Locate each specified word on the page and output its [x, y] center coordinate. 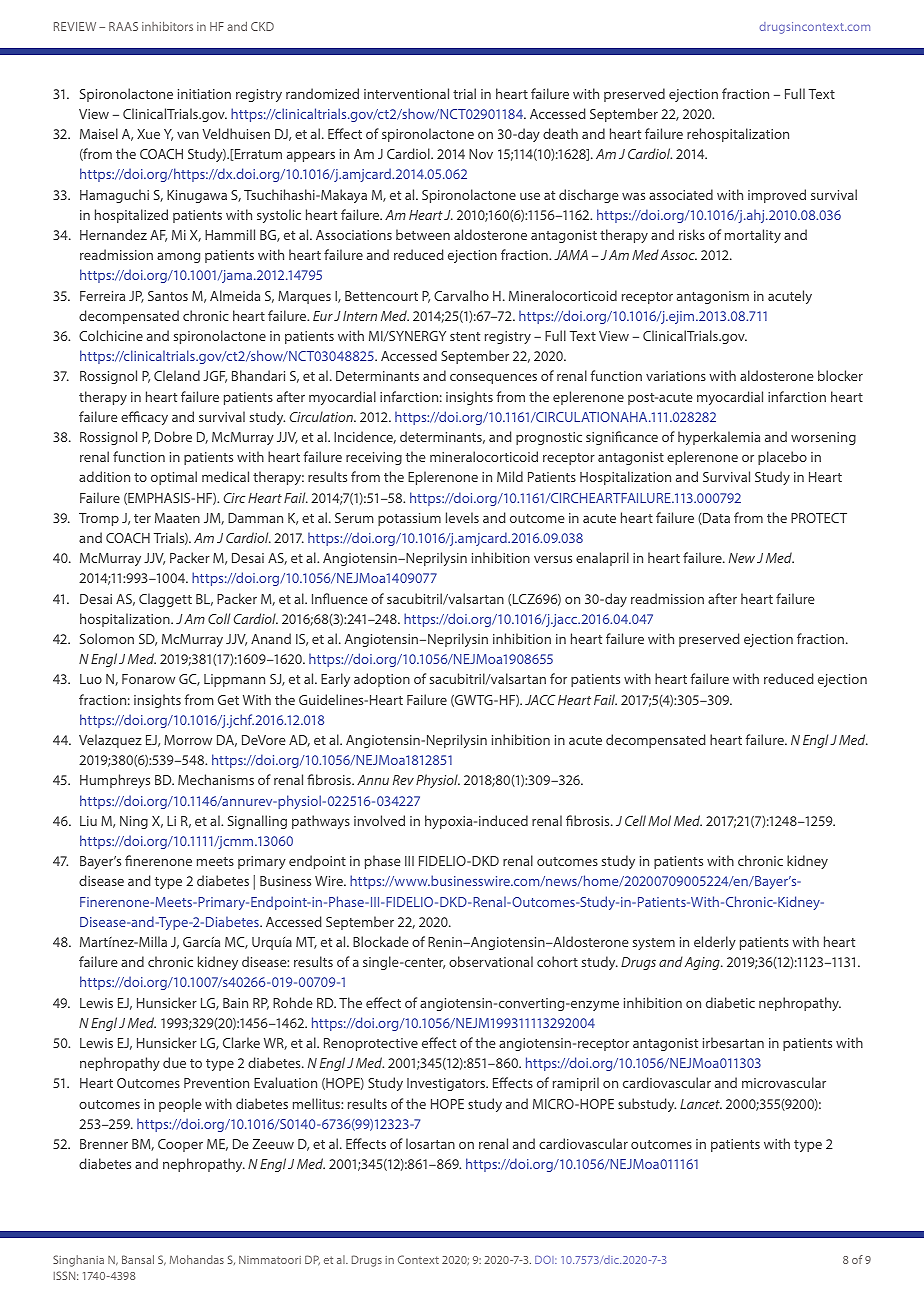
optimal [174, 478]
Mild [510, 476]
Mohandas [197, 1259]
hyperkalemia [719, 438]
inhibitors [167, 26]
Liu [88, 821]
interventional [406, 93]
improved [777, 196]
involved [379, 820]
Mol [659, 820]
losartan [430, 1143]
